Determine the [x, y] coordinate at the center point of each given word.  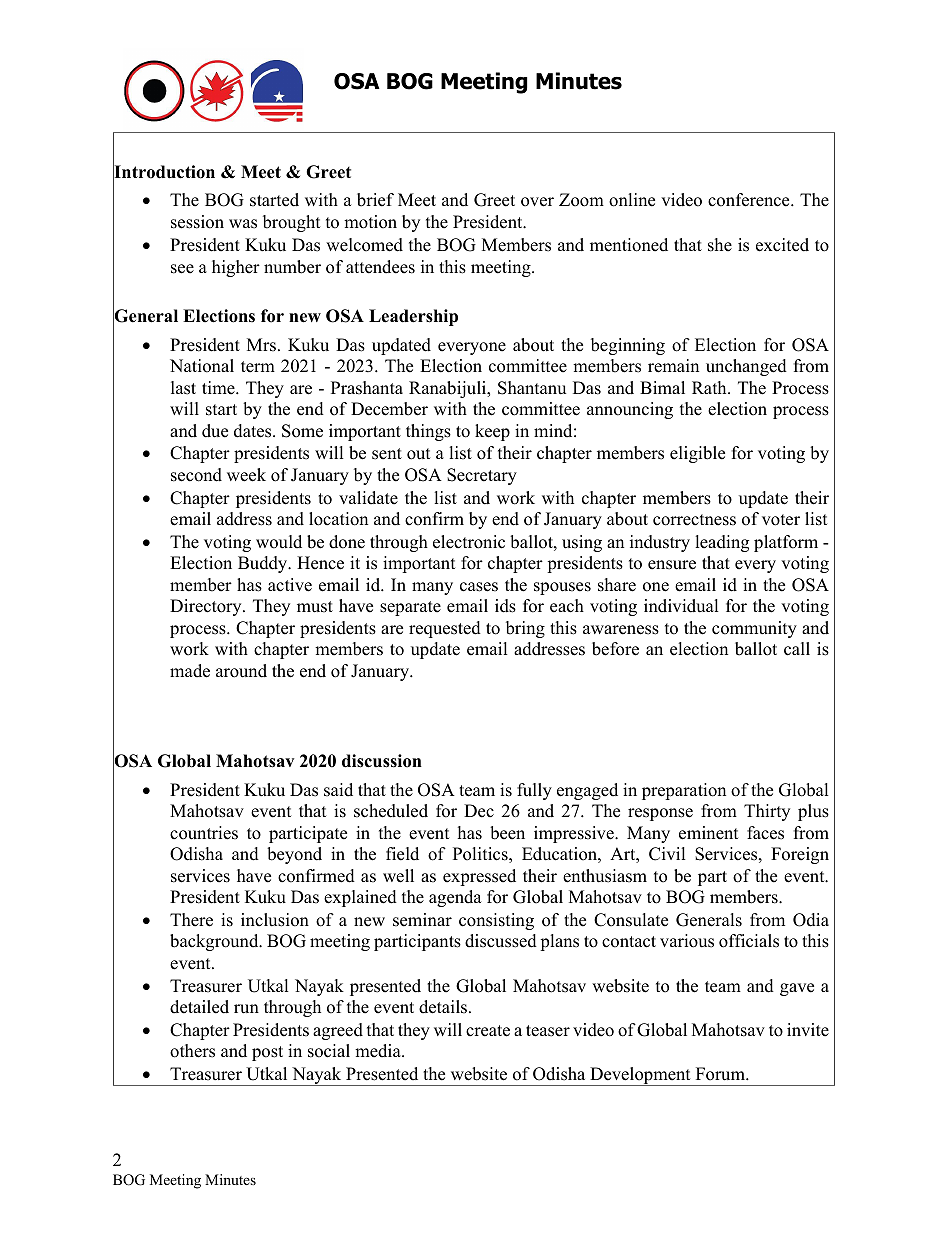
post [267, 1053]
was [243, 224]
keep [492, 432]
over [537, 202]
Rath [710, 387]
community [754, 629]
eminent [709, 833]
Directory [207, 607]
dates [254, 431]
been [507, 833]
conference [750, 200]
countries [204, 833]
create [488, 1031]
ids [505, 606]
